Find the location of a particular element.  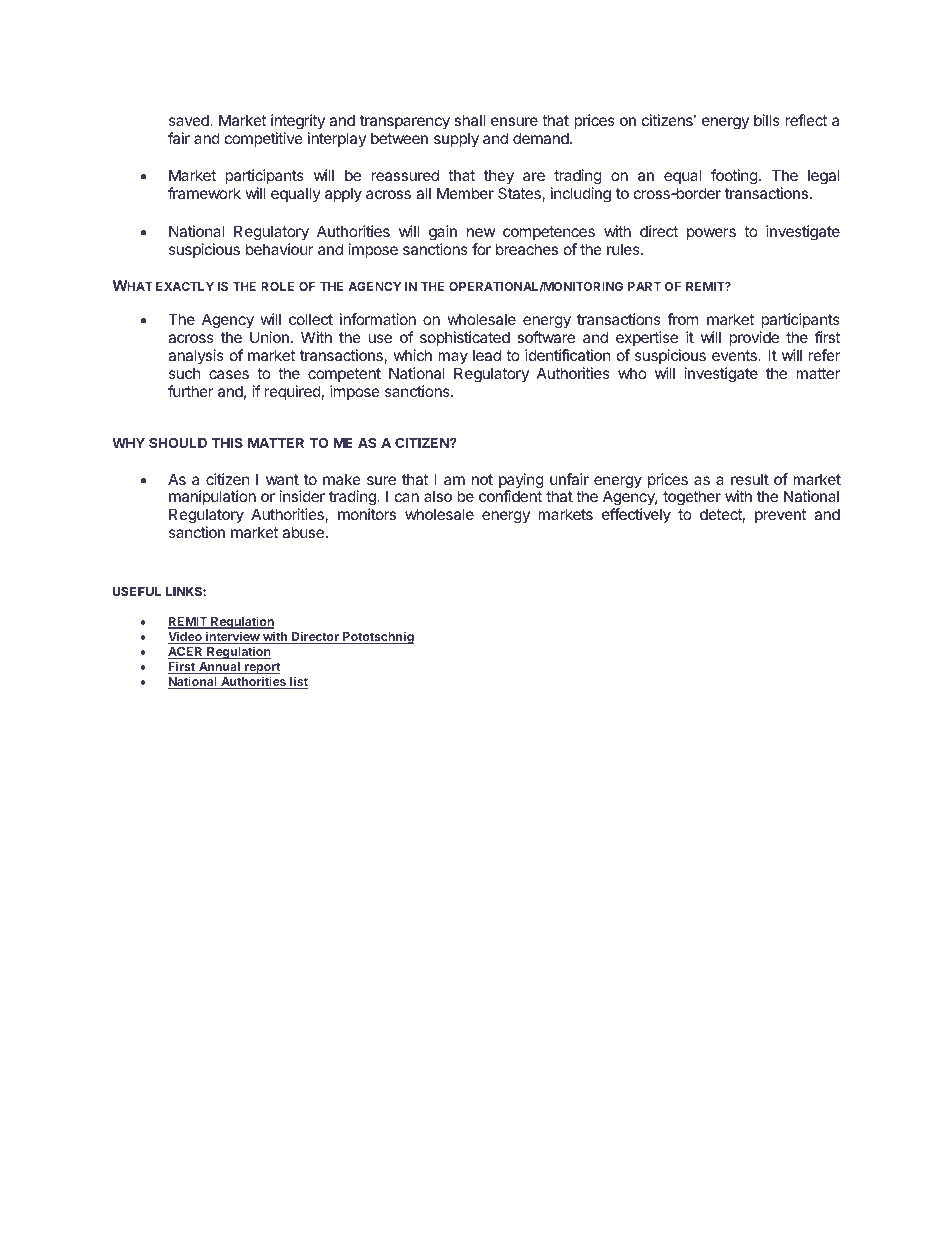

supply is located at coordinates (456, 139).
